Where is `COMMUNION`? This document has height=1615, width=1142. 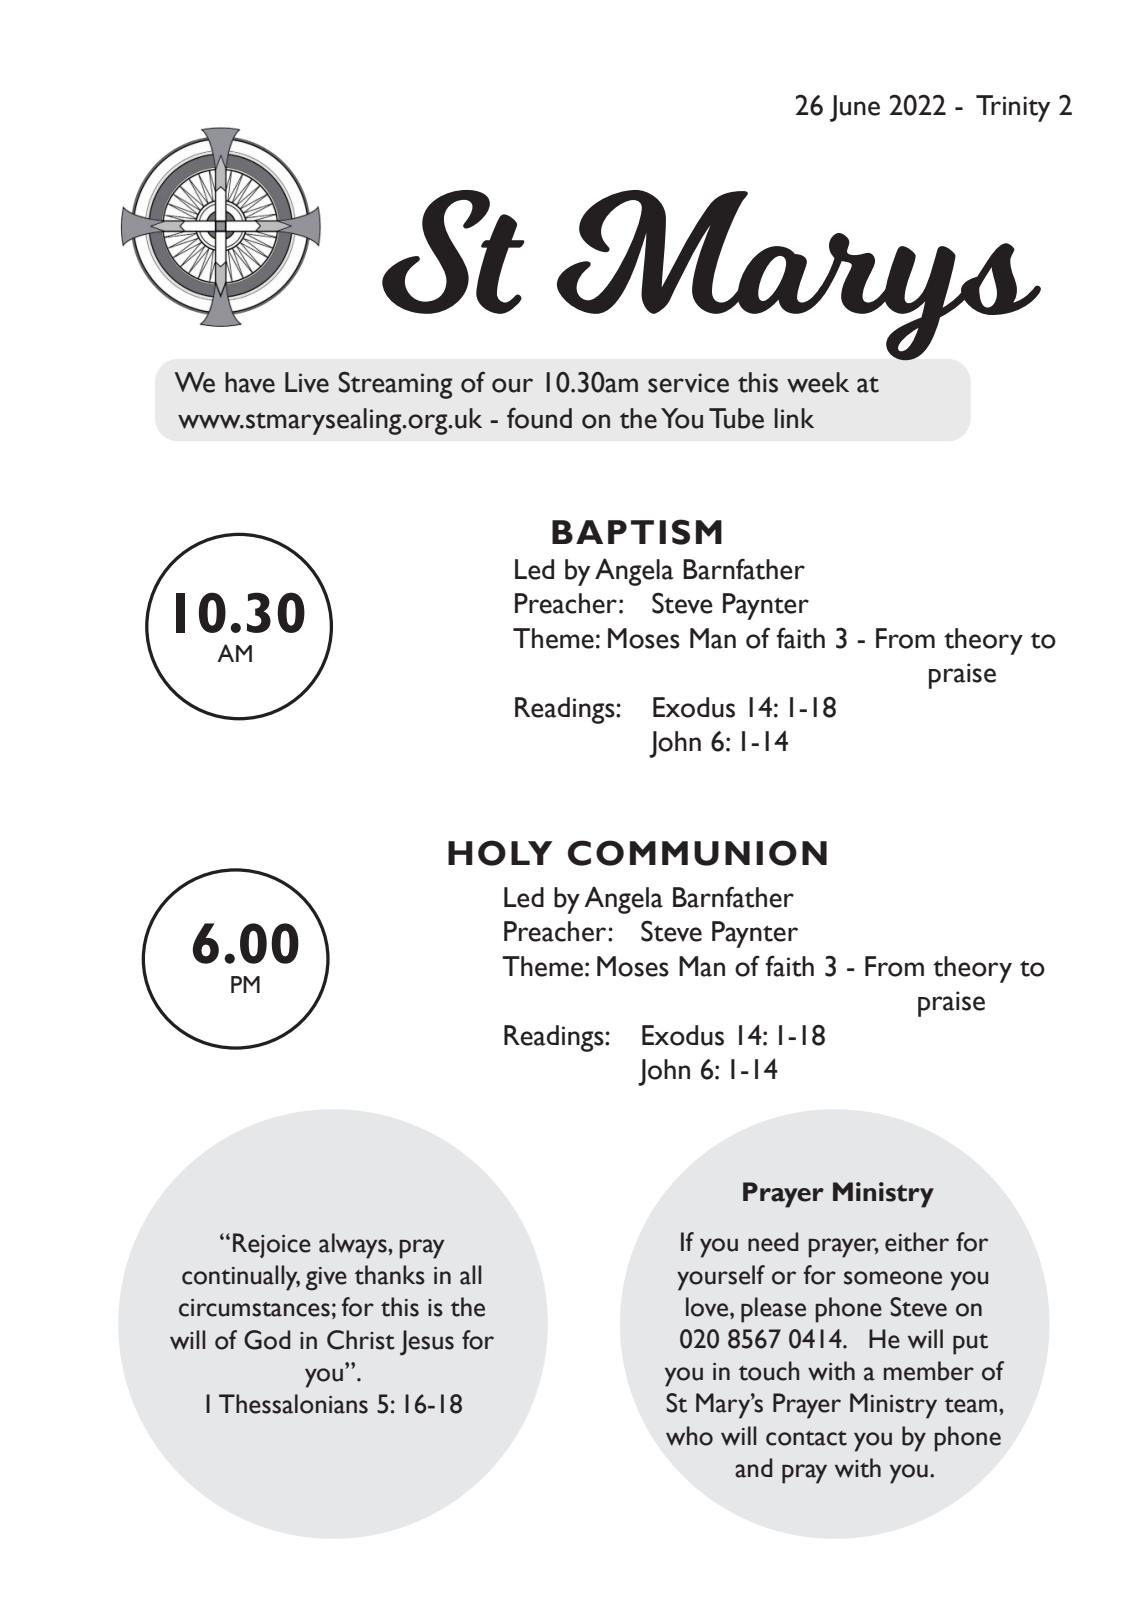
COMMUNION is located at coordinates (697, 853).
